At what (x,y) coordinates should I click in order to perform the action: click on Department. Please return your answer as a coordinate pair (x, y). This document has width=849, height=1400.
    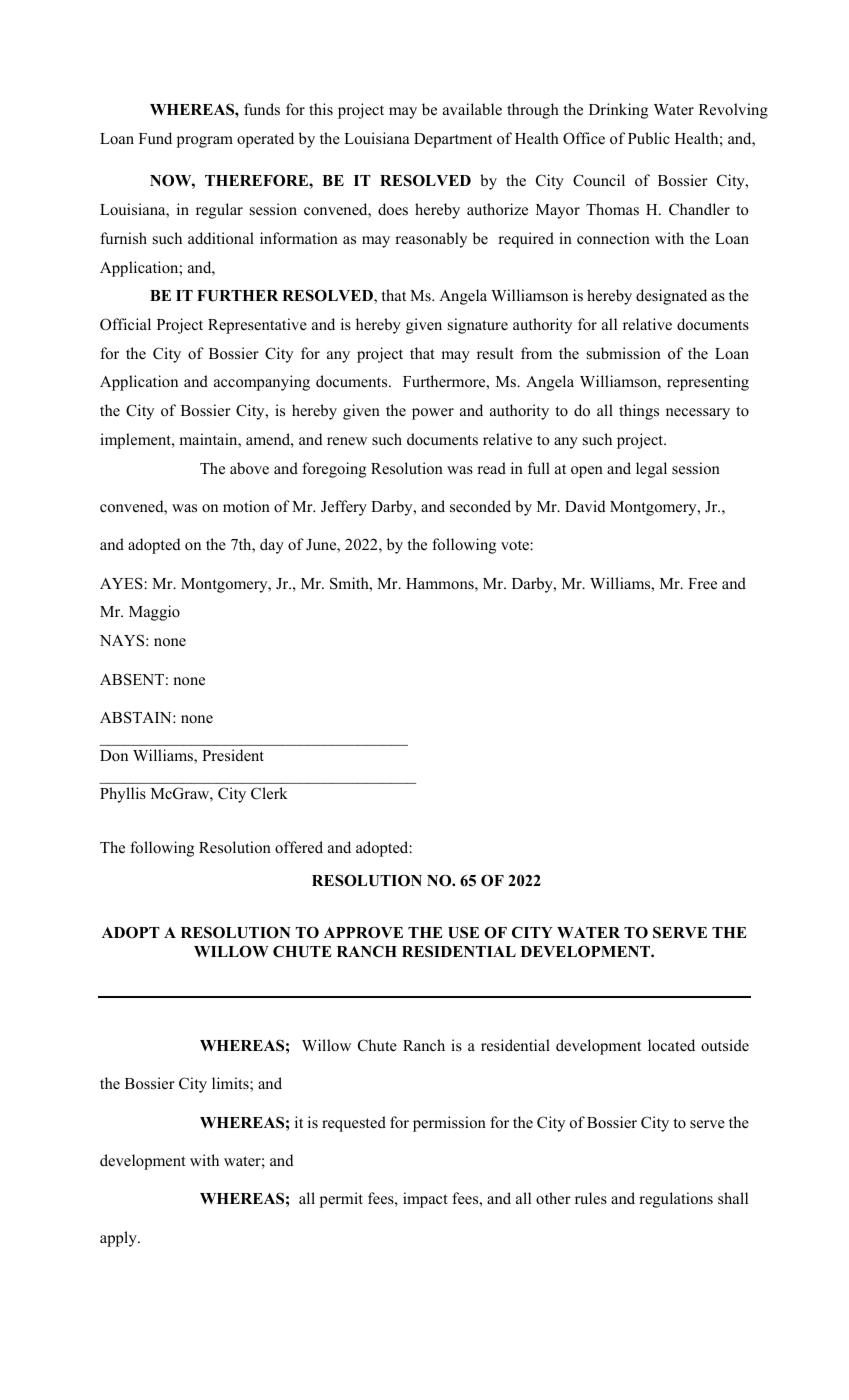
    Looking at the image, I should click on (453, 140).
